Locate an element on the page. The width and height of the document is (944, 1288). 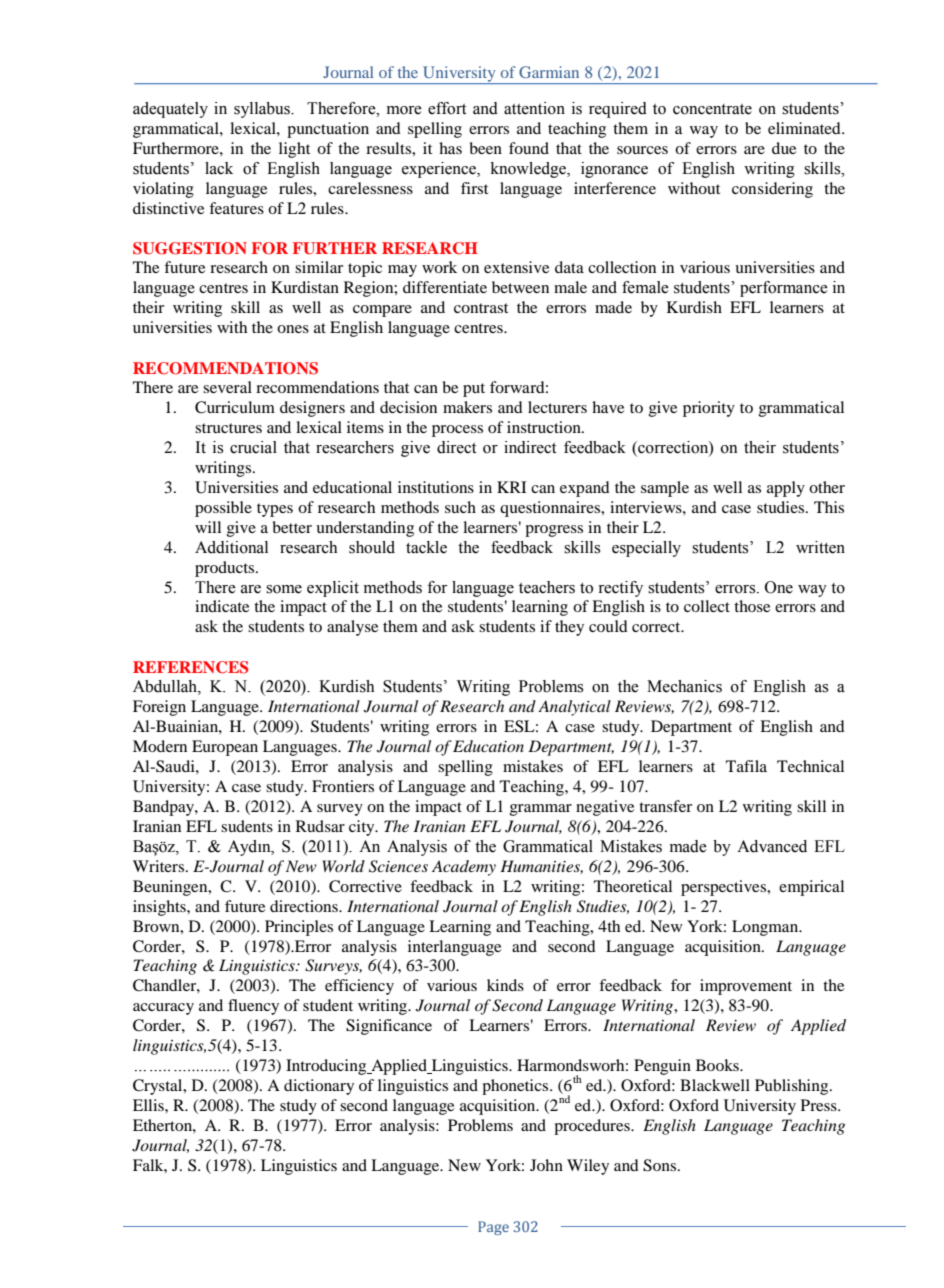
been is located at coordinates (486, 148).
